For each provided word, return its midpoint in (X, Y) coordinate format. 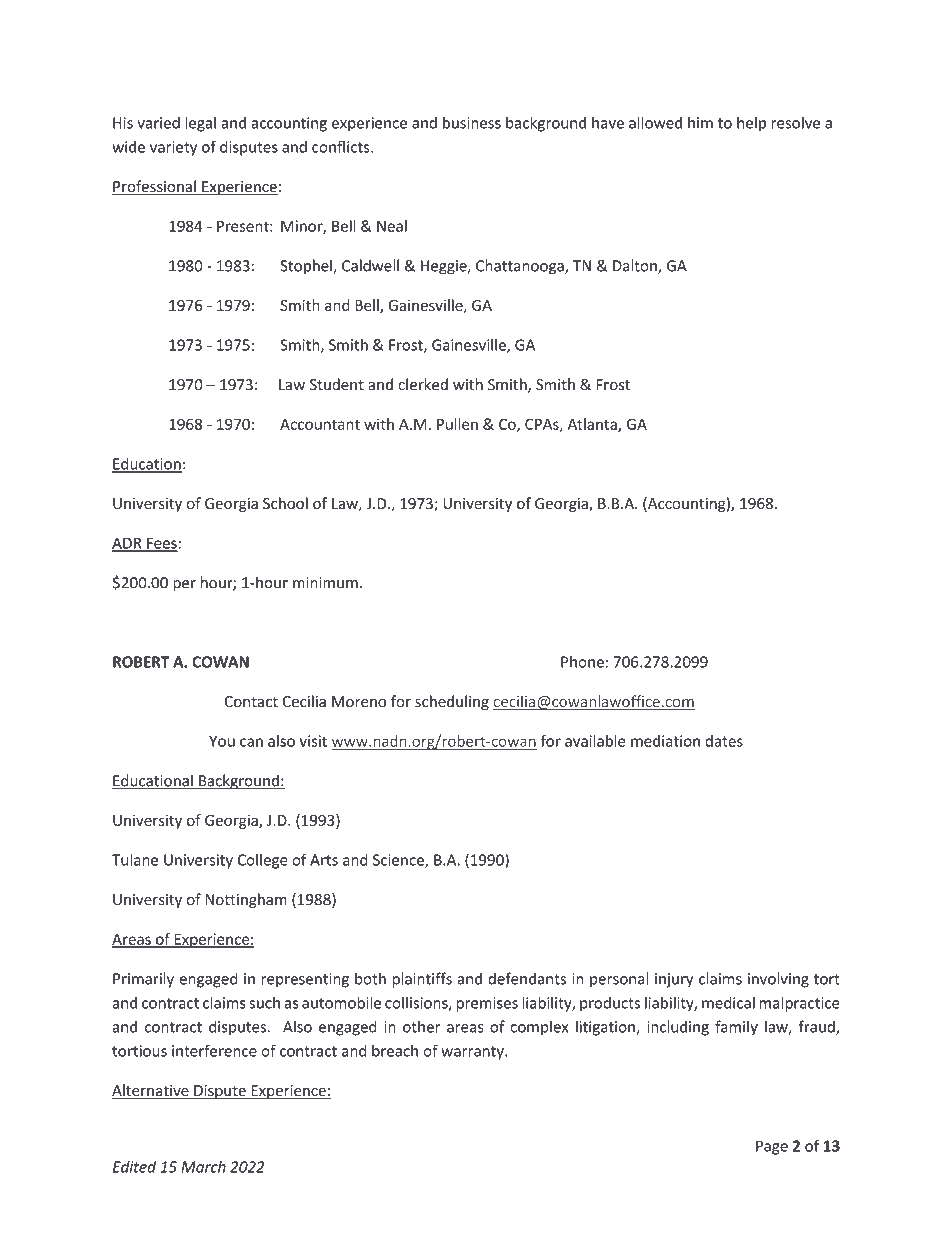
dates (724, 741)
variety (173, 148)
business (472, 122)
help (751, 124)
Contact (251, 701)
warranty (473, 1053)
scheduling (452, 702)
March (203, 1167)
